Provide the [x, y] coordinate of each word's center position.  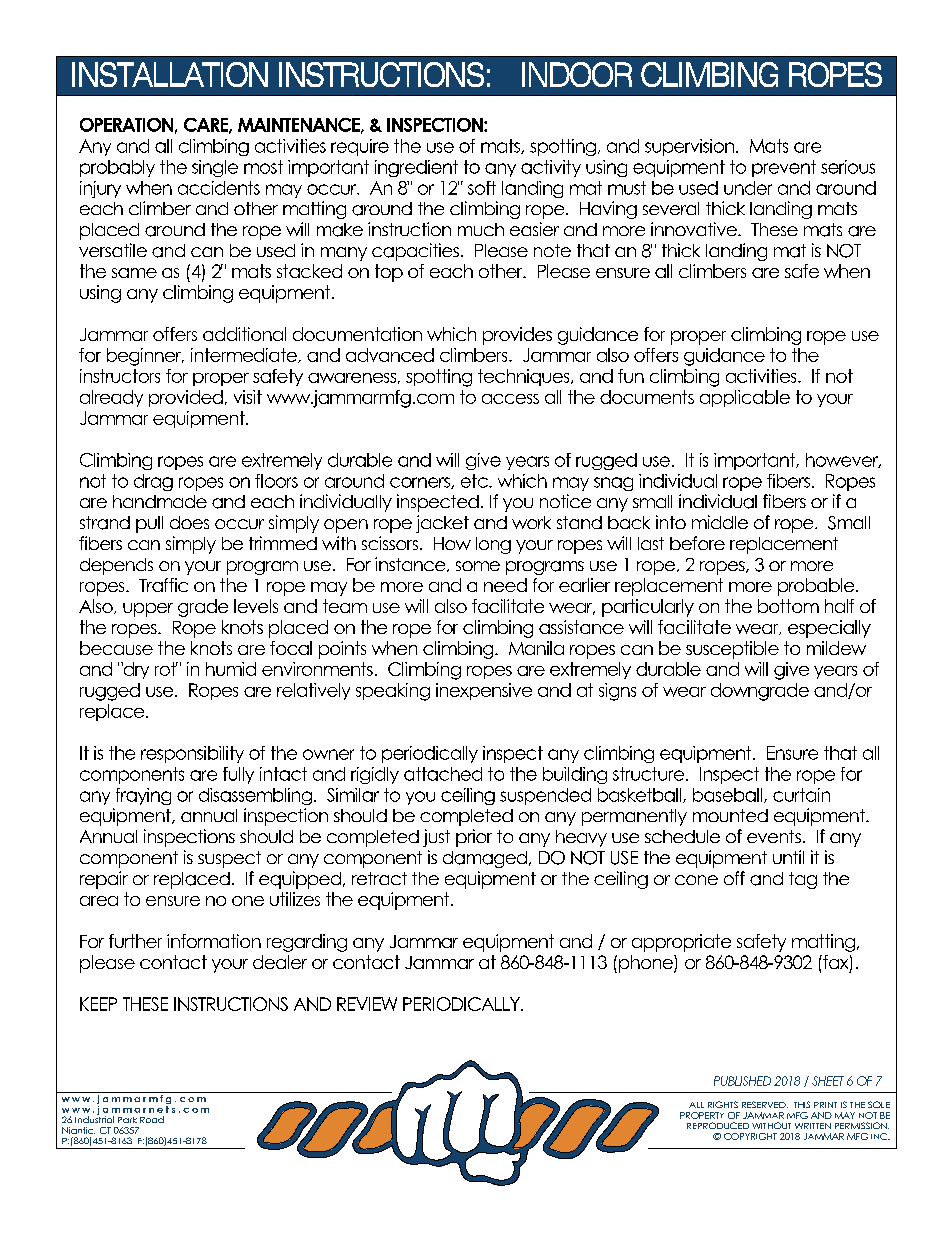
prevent [784, 168]
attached [443, 774]
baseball [729, 795]
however [843, 460]
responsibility [192, 754]
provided [186, 398]
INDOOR [577, 74]
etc [475, 481]
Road [152, 1119]
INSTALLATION [170, 74]
